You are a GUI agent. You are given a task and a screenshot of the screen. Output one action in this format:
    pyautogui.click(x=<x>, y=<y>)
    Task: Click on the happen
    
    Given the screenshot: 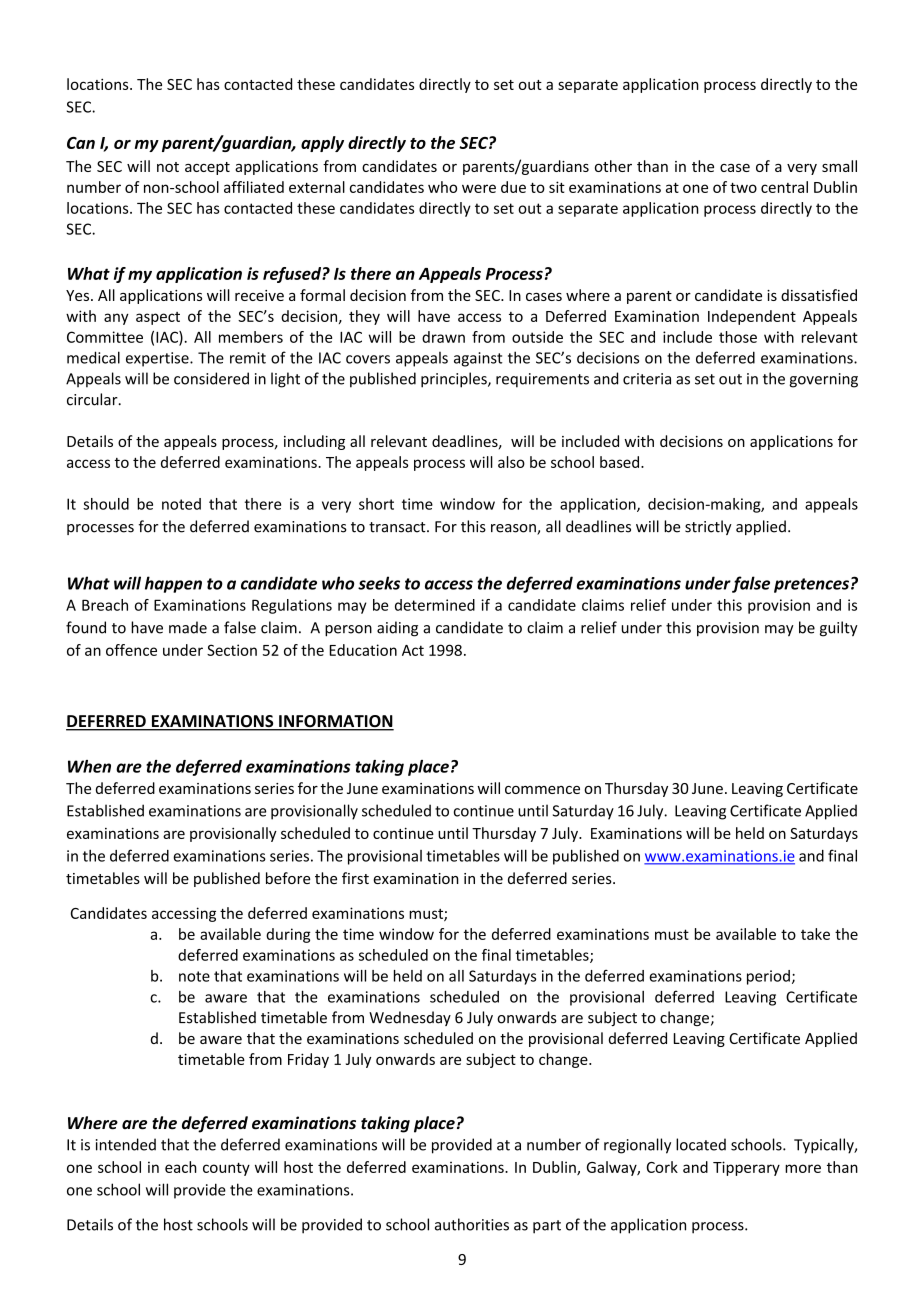 What is the action you would take?
    pyautogui.click(x=173, y=584)
